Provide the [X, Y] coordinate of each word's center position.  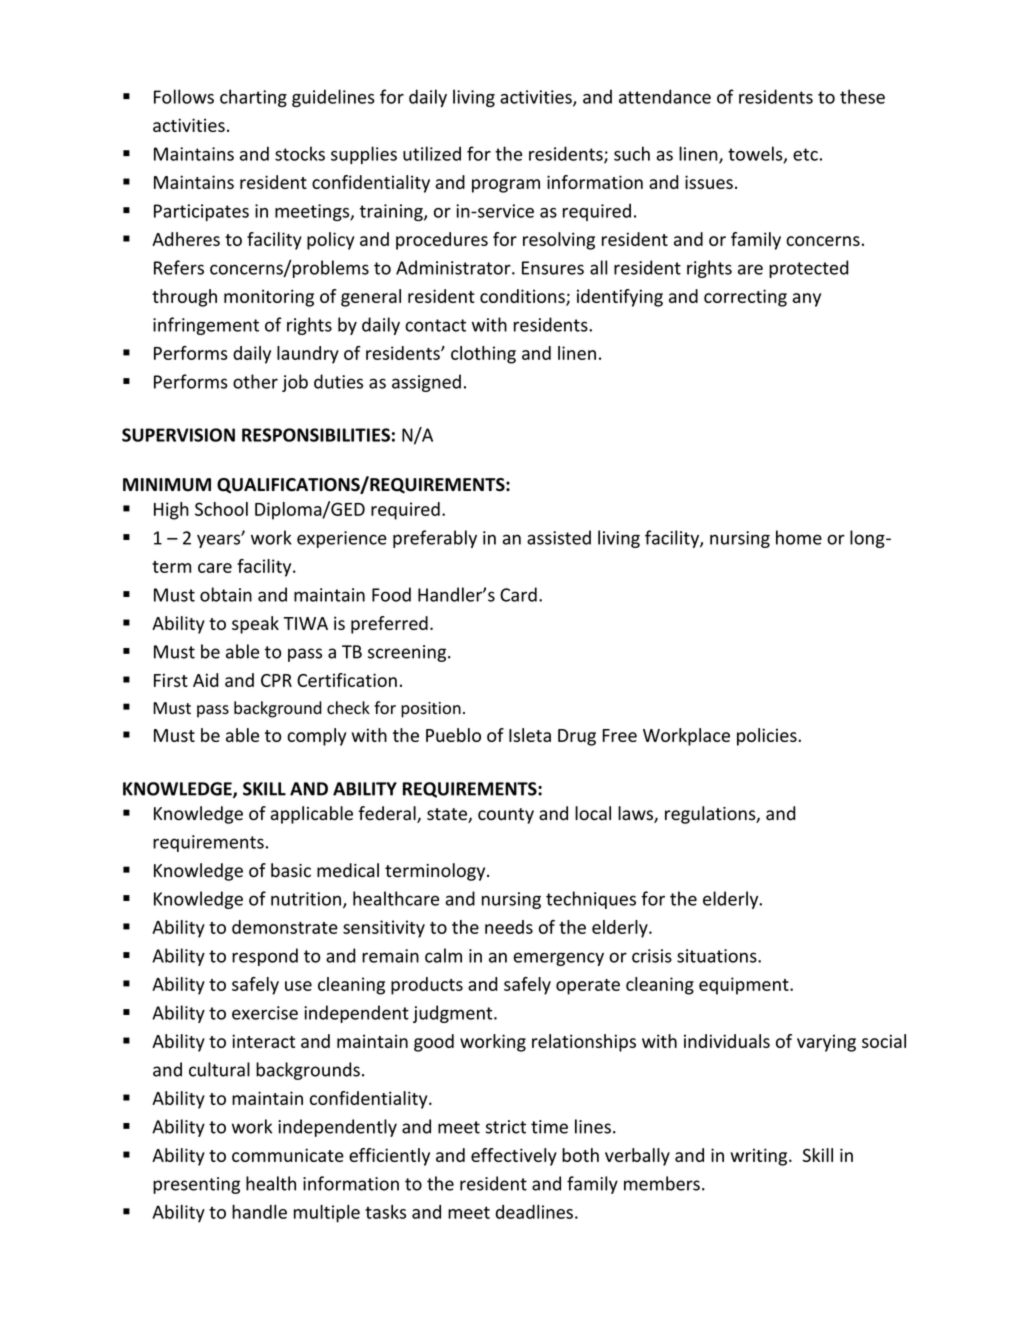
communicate [288, 1155]
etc [805, 154]
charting [253, 98]
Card [518, 594]
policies [768, 737]
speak [255, 625]
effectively [514, 1157]
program [506, 186]
